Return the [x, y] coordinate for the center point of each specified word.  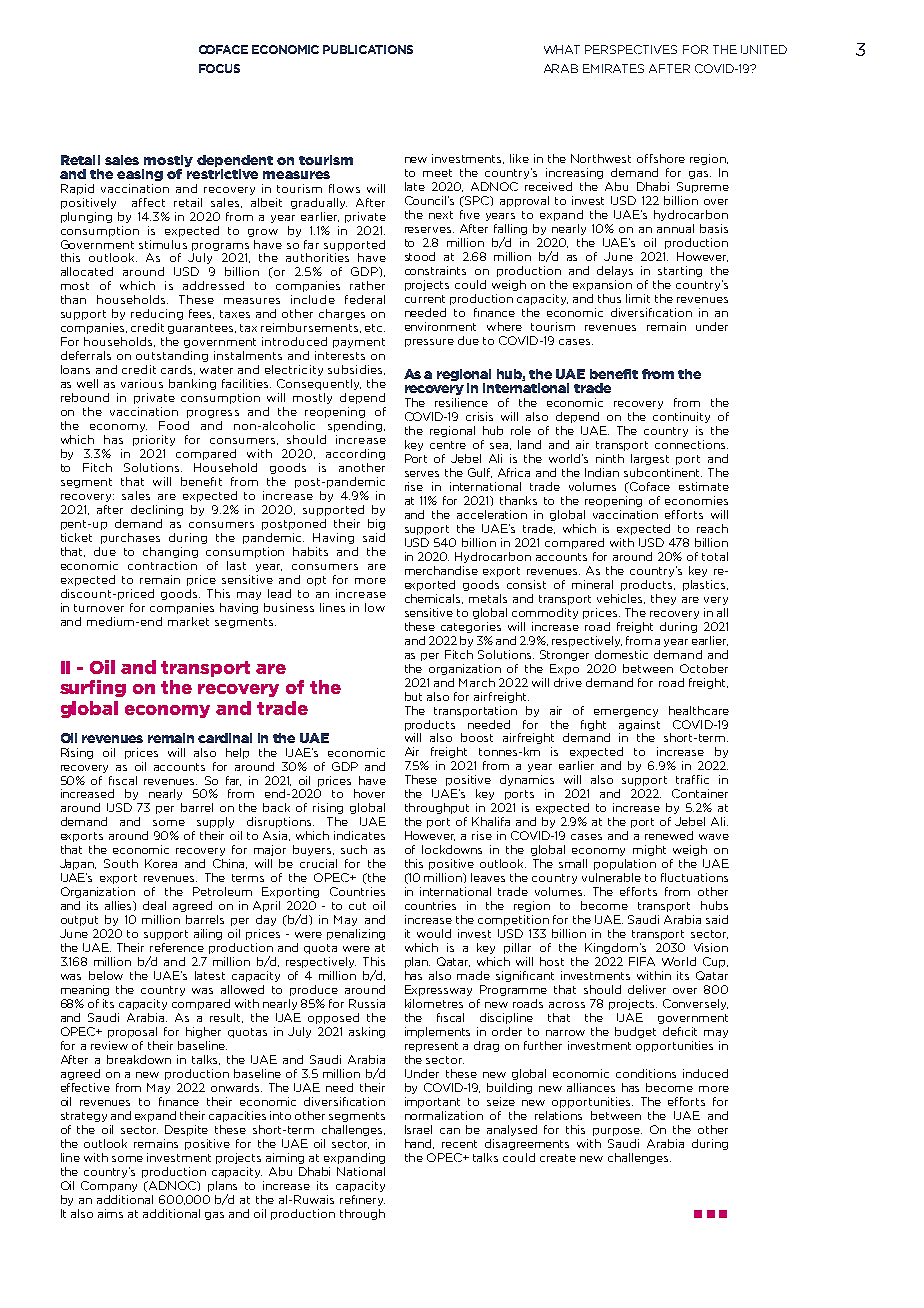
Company [109, 1186]
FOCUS [219, 68]
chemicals [434, 599]
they [663, 599]
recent [459, 1144]
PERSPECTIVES [631, 49]
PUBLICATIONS [368, 49]
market [188, 621]
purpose [617, 1132]
